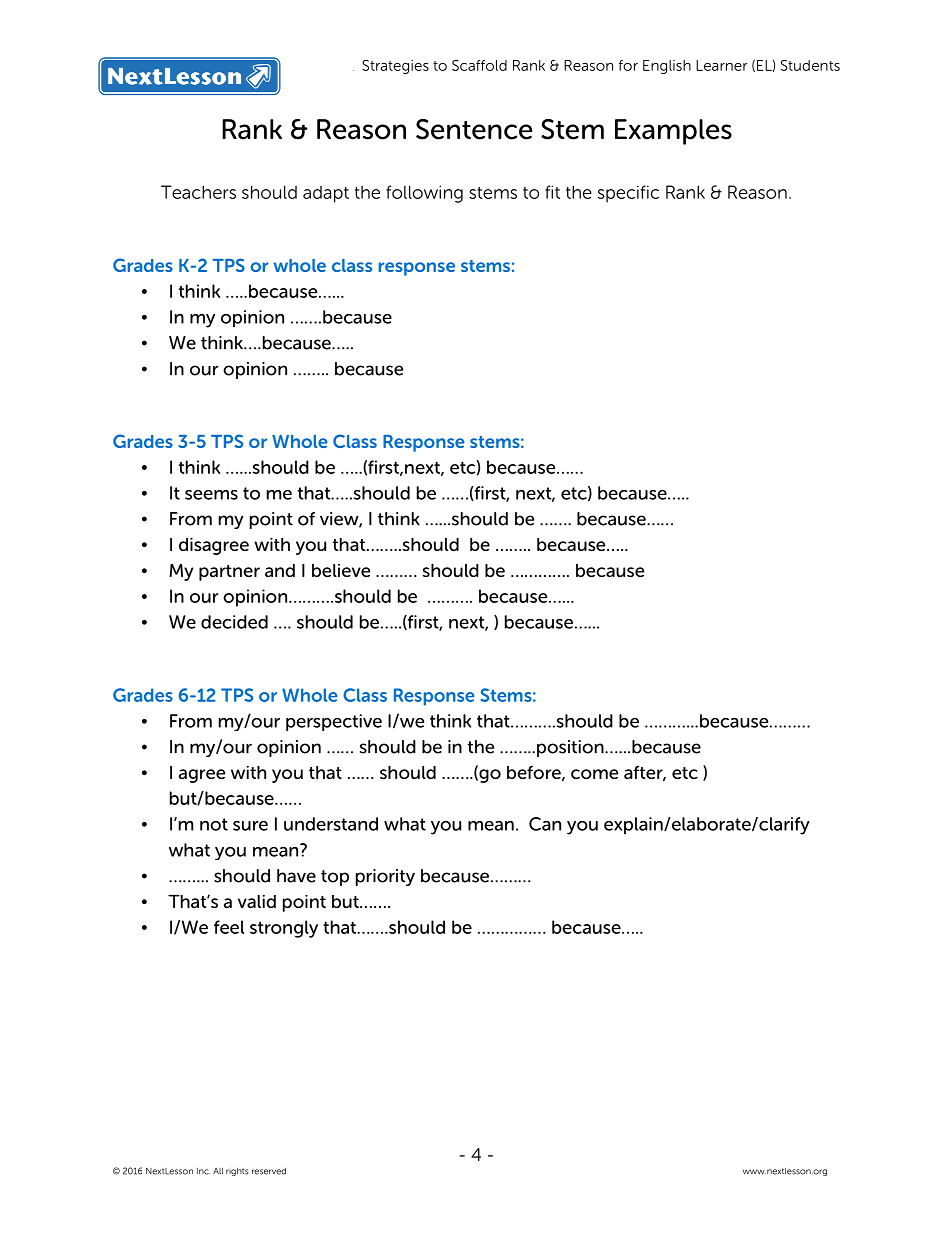 The height and width of the page is (1233, 952). Describe the element at coordinates (326, 194) in the page. I see `adapt` at that location.
